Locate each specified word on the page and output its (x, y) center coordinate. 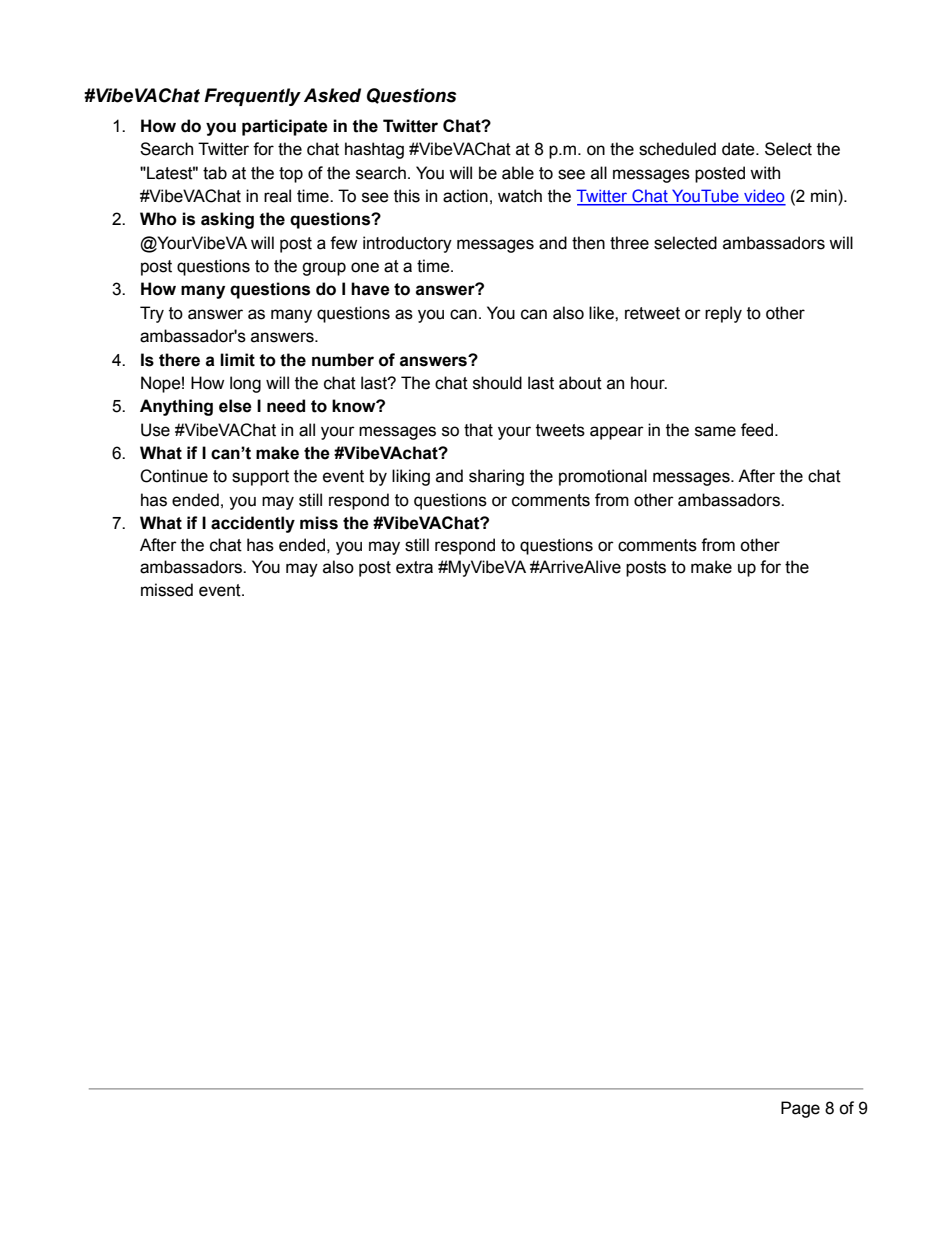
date (739, 149)
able (518, 173)
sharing (496, 477)
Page (800, 1109)
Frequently (252, 97)
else (235, 406)
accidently (253, 524)
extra (414, 567)
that (478, 430)
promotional (603, 477)
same (715, 431)
